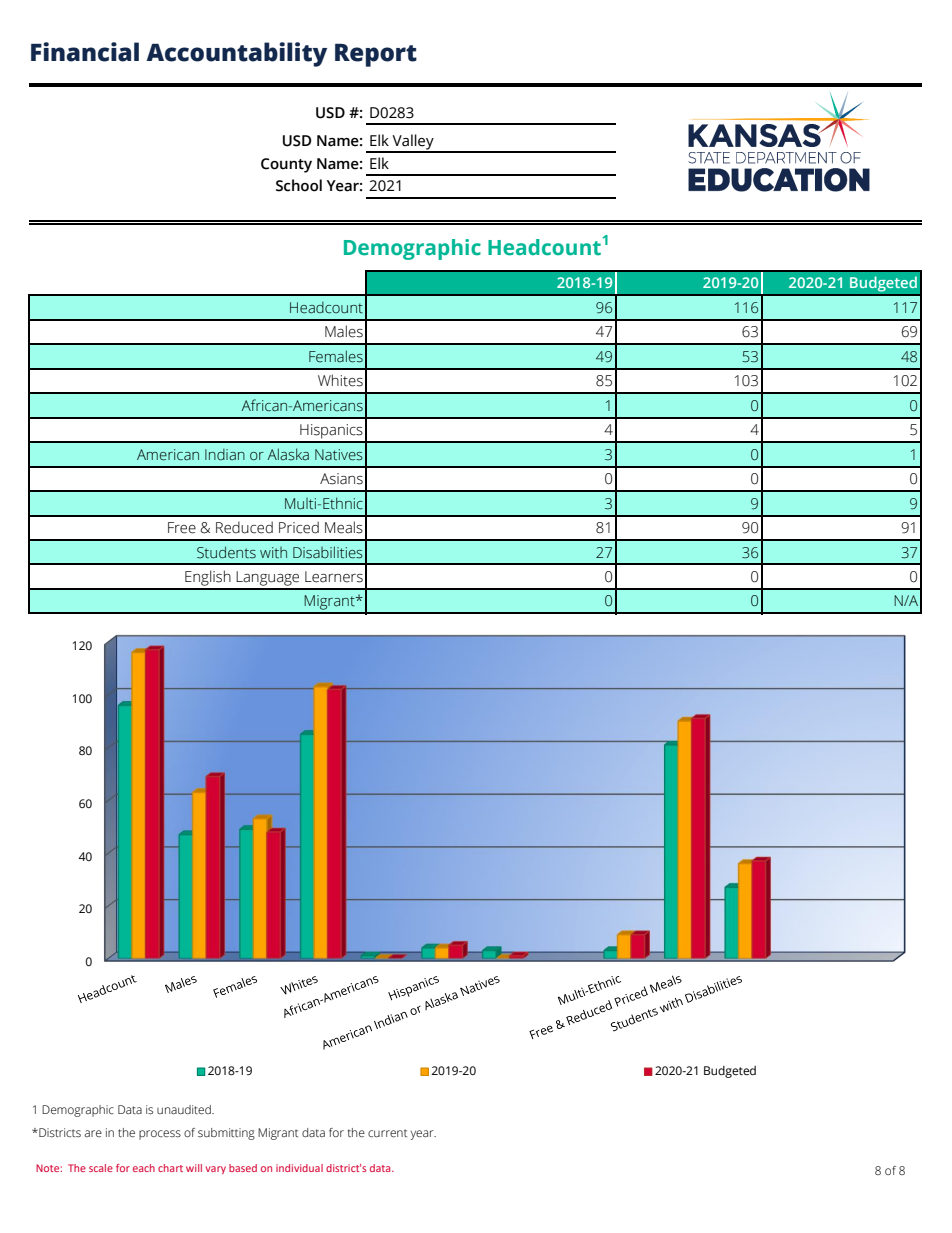  Describe the element at coordinates (334, 577) in the page. I see `Learners` at that location.
